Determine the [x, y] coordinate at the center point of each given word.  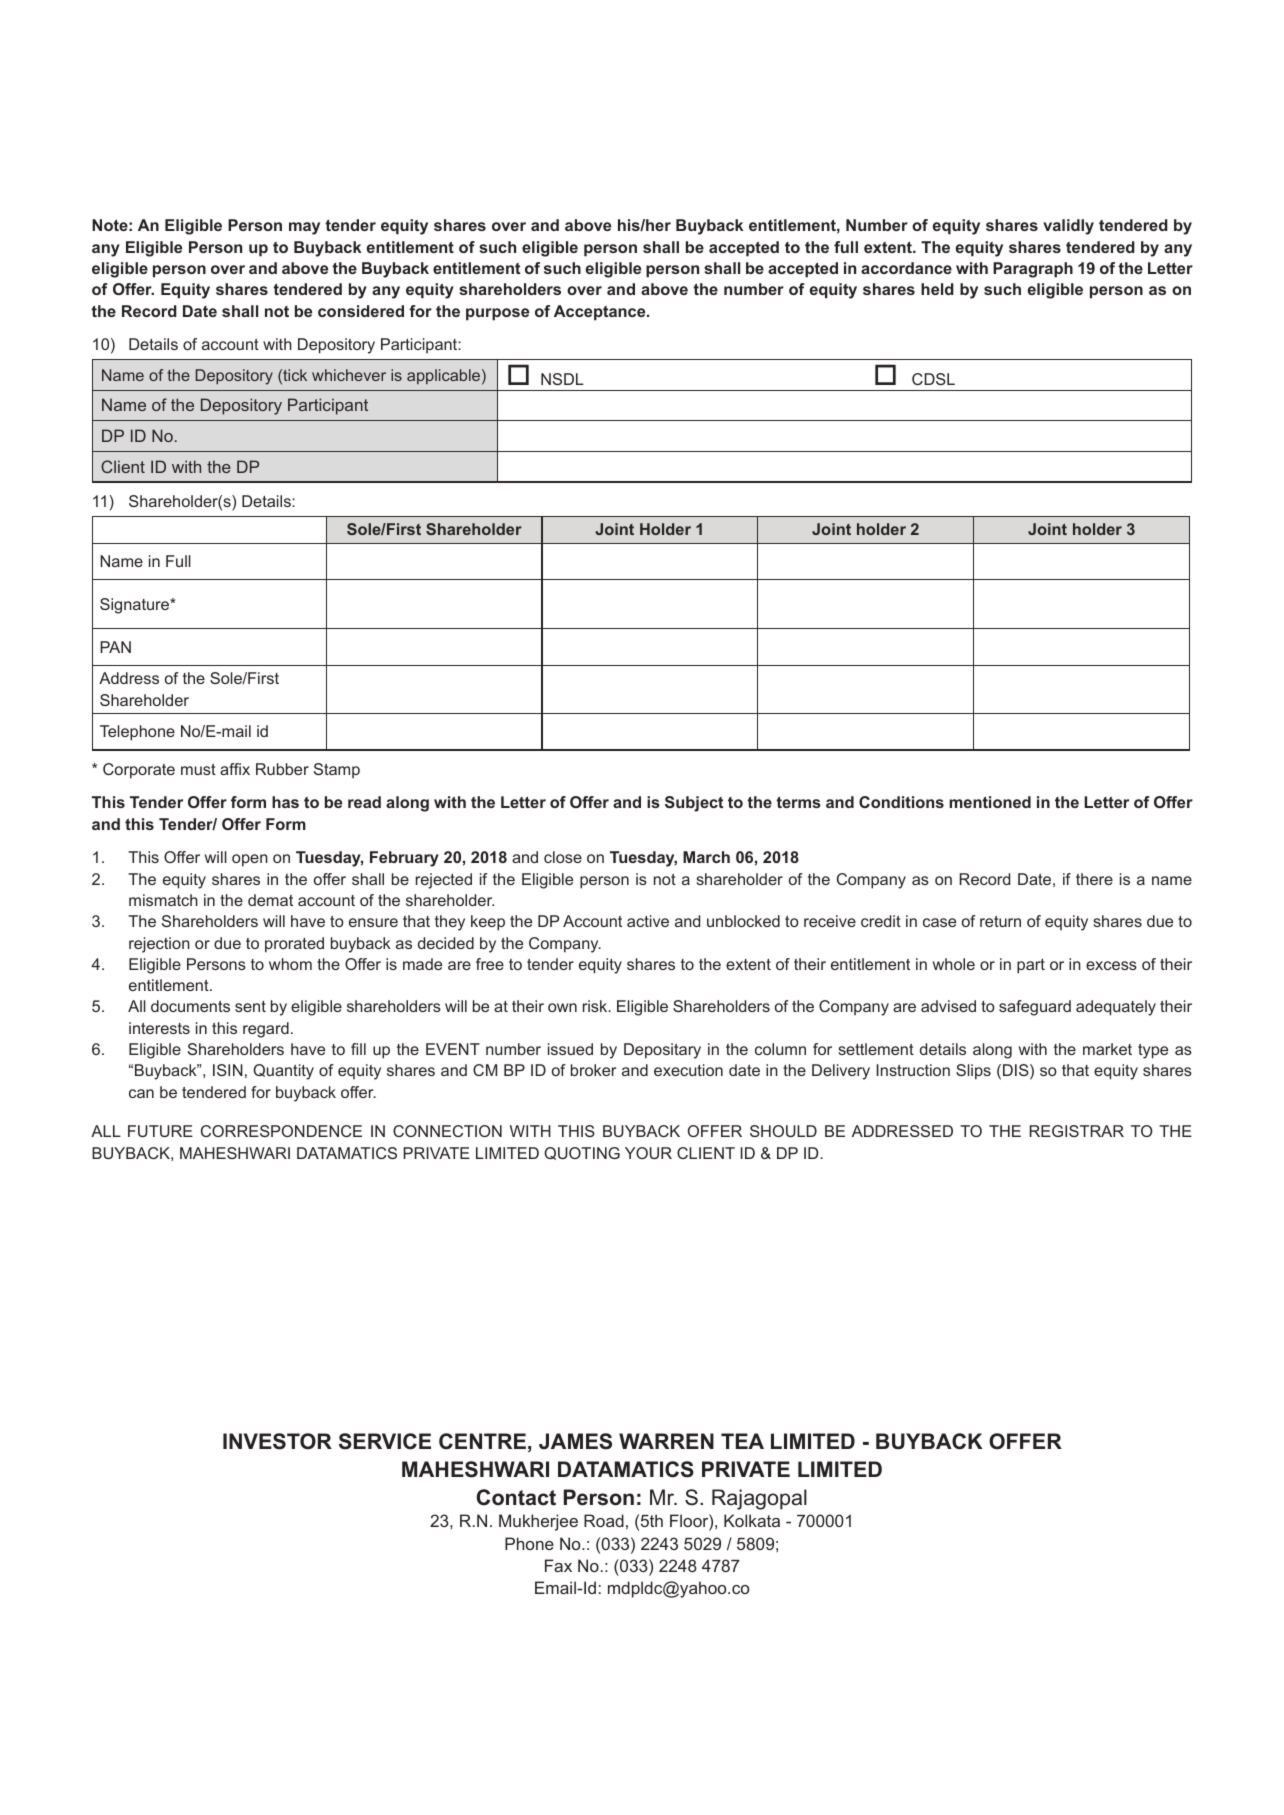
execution [688, 1070]
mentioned [990, 802]
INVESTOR [277, 1441]
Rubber [282, 769]
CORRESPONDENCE [281, 1131]
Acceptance [601, 313]
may [304, 228]
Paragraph [1033, 270]
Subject [694, 804]
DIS [1017, 1071]
